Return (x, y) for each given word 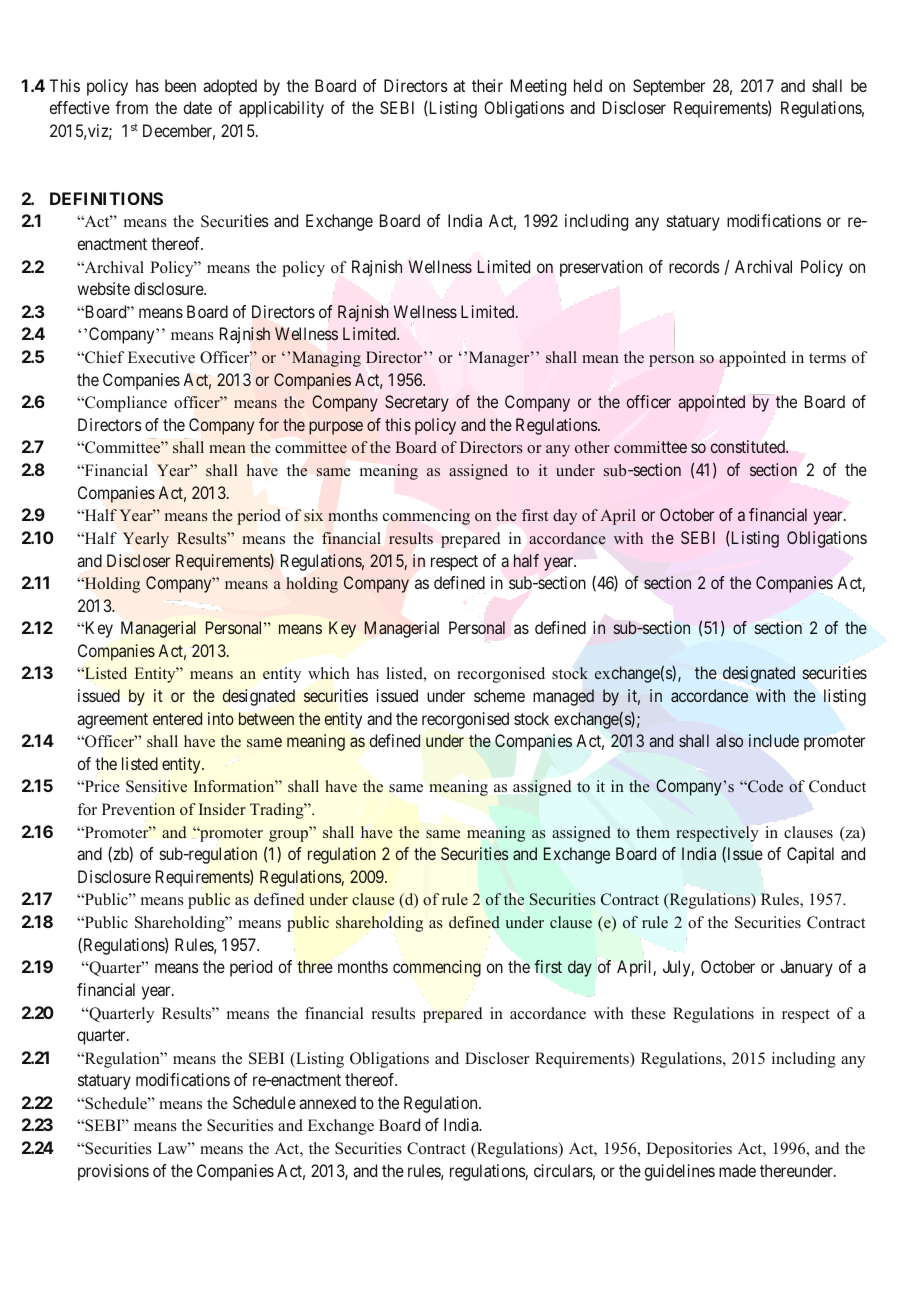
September (669, 87)
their (487, 85)
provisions (113, 1172)
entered (177, 718)
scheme (499, 695)
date (198, 107)
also (729, 740)
